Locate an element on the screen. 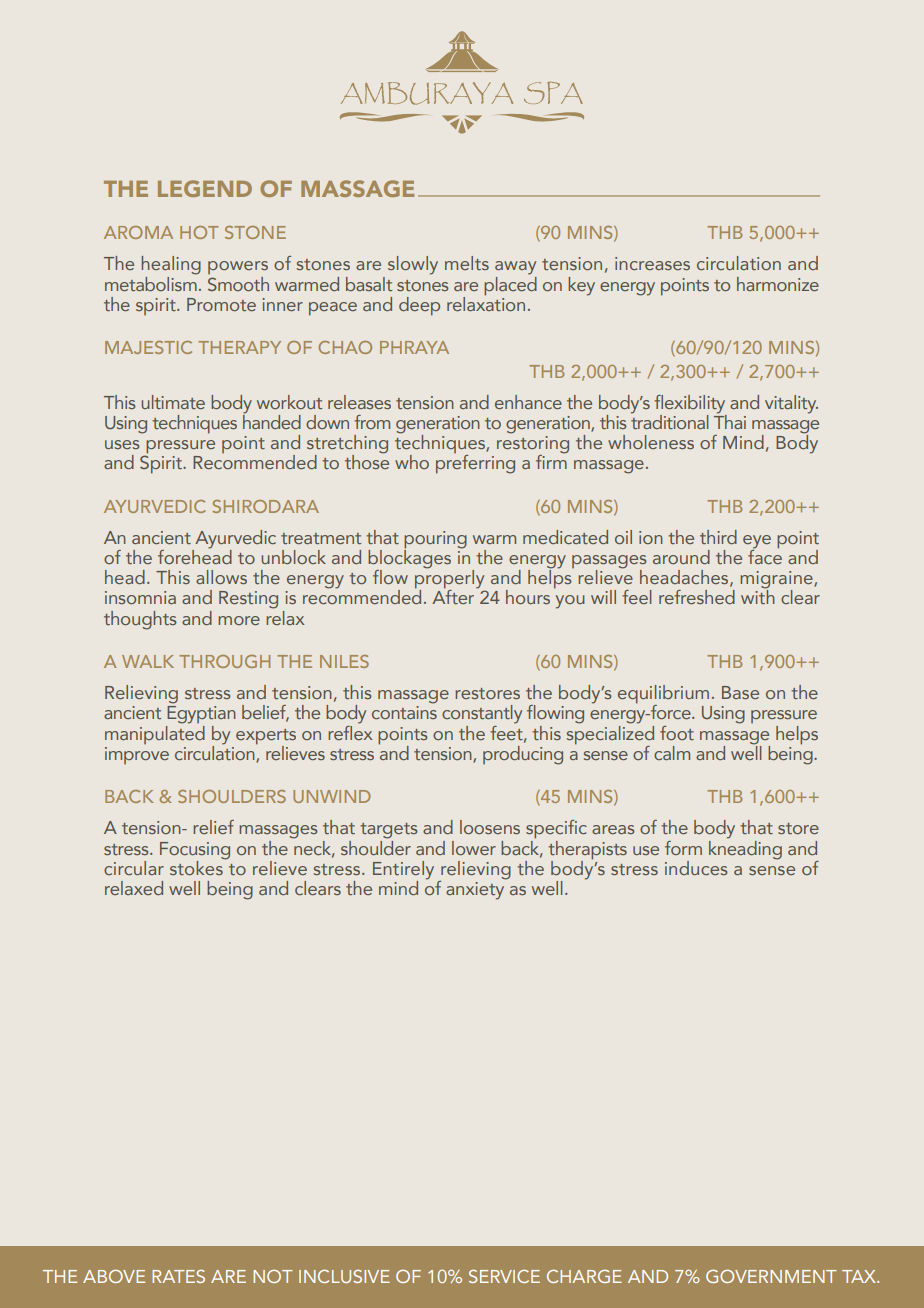 This screenshot has height=1308, width=924. HOT is located at coordinates (199, 232).
